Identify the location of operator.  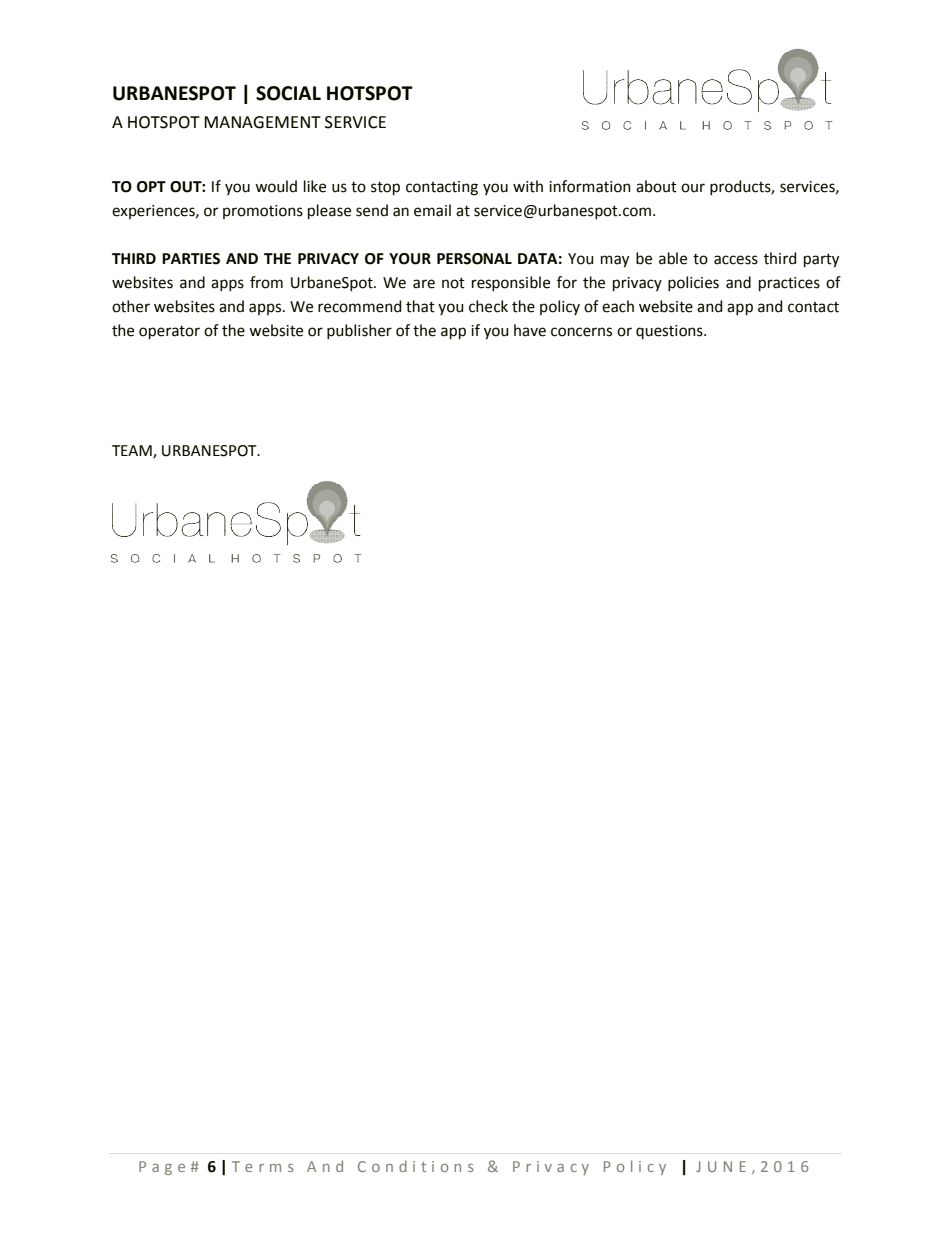
(169, 333).
